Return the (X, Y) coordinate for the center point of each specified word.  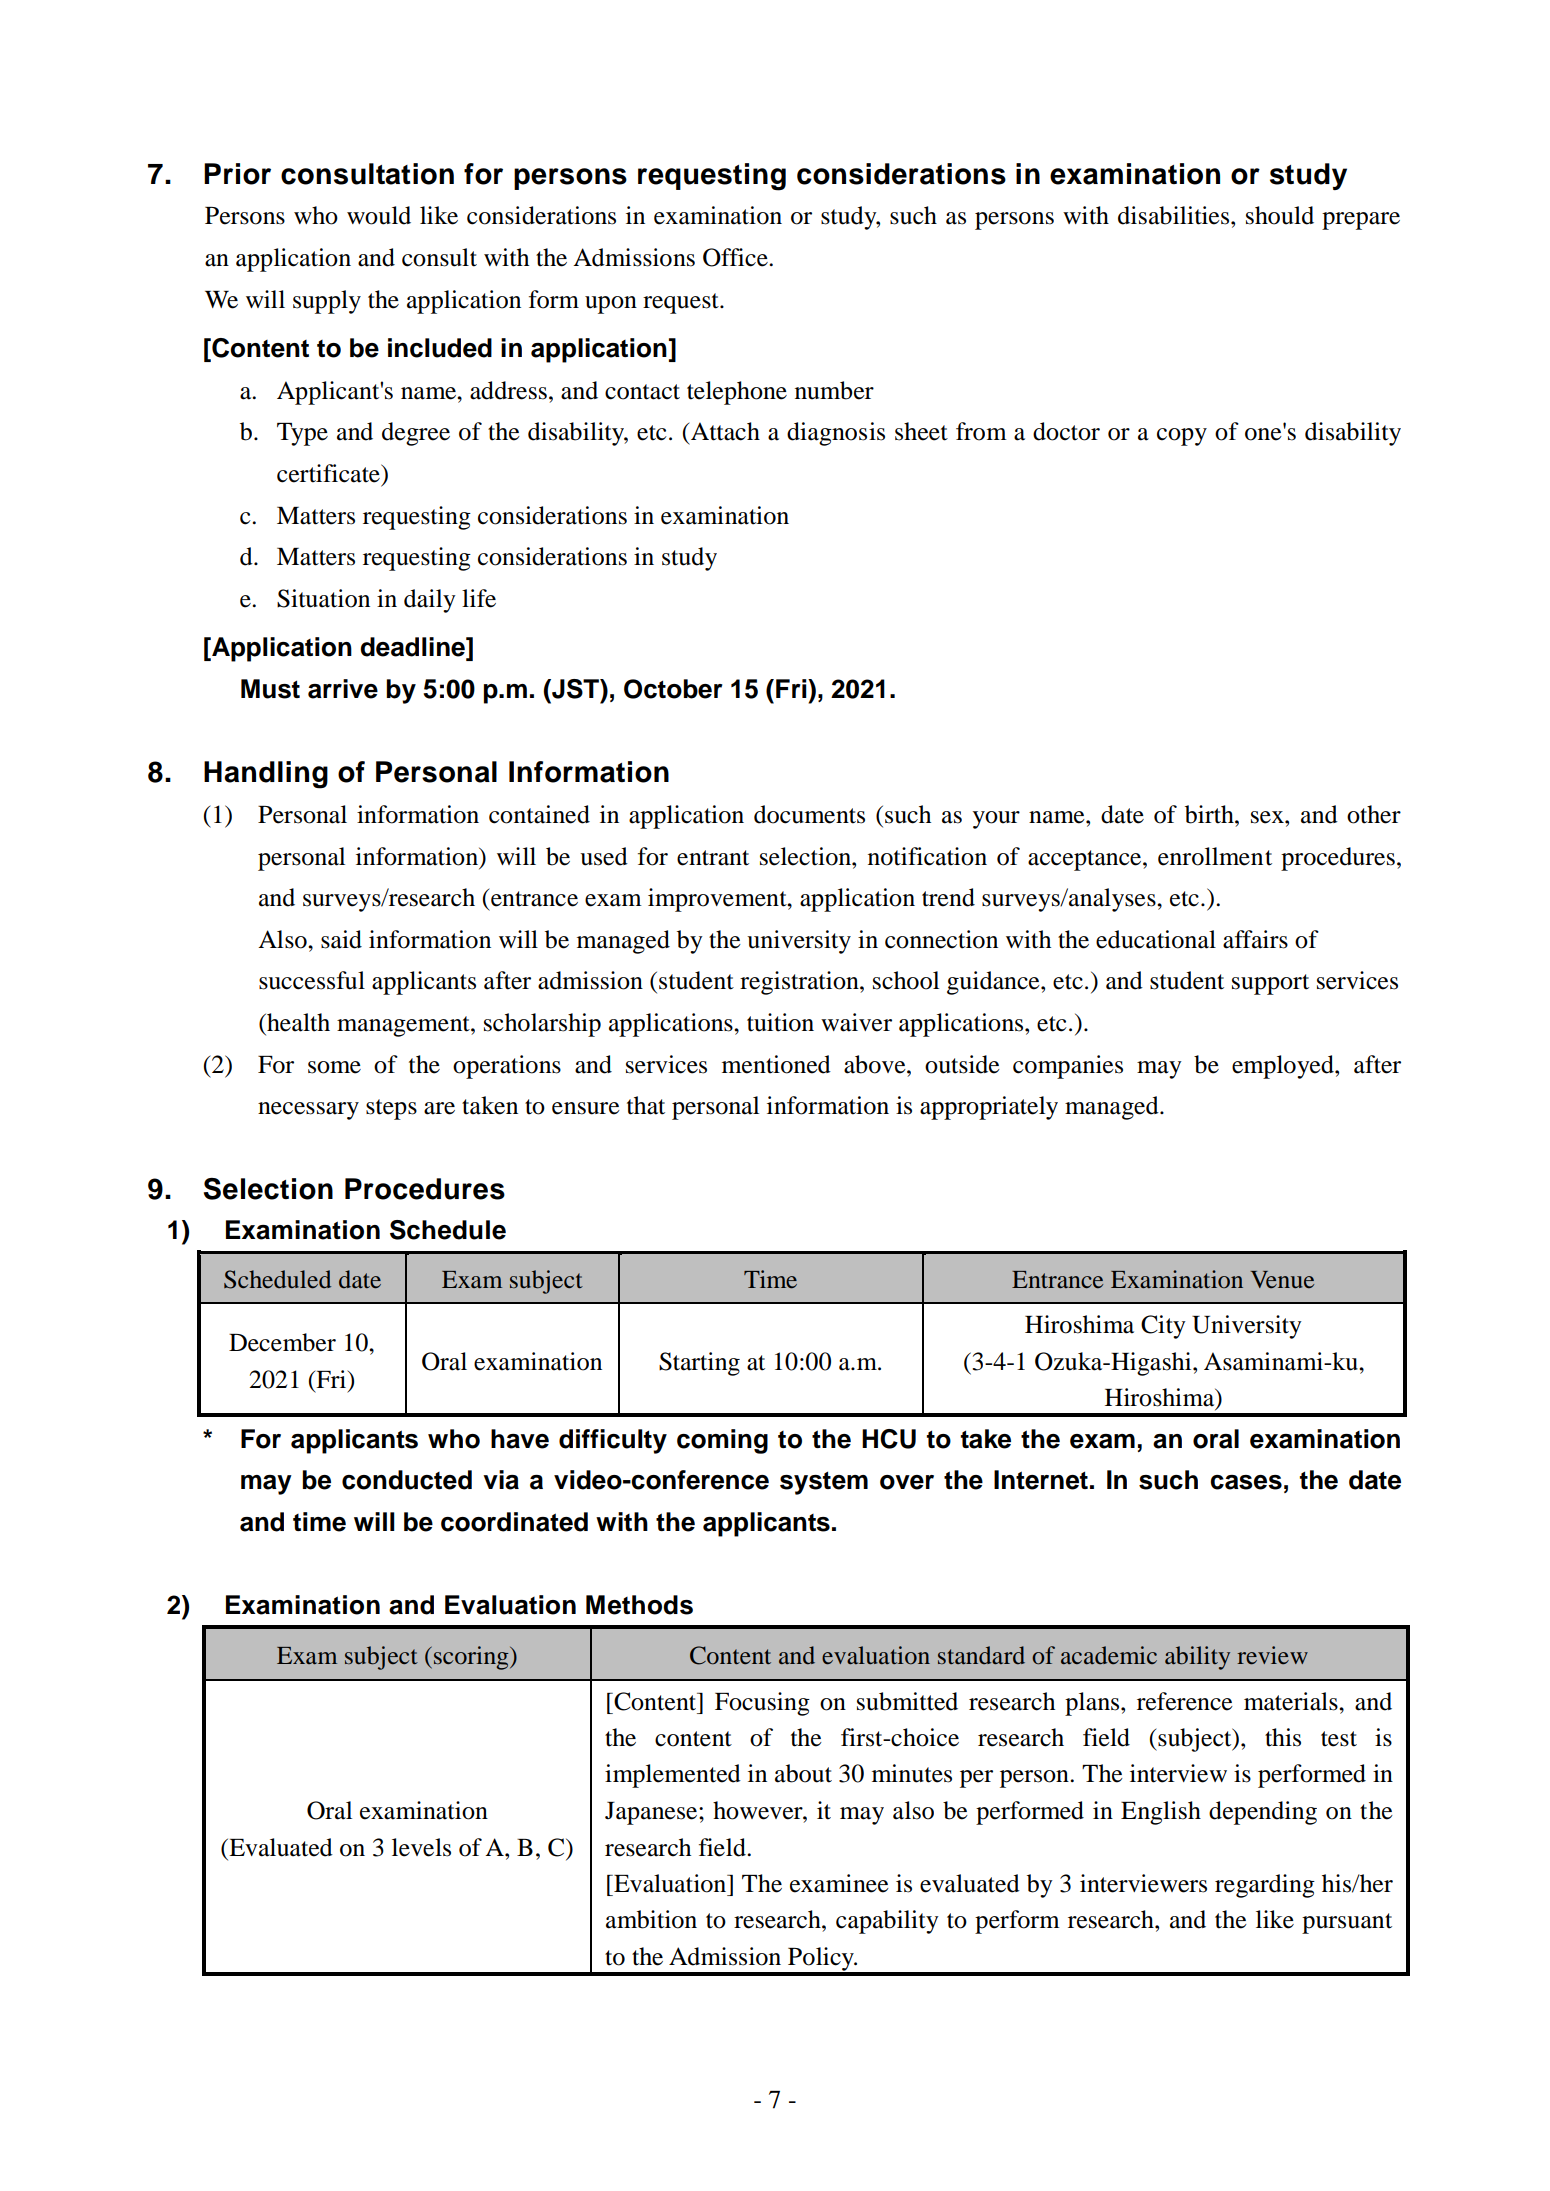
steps (391, 1109)
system (824, 1483)
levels (421, 1847)
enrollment (1215, 856)
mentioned (776, 1064)
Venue (1282, 1280)
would (379, 215)
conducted (407, 1480)
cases (1246, 1482)
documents (809, 814)
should (1280, 215)
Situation (323, 598)
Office (736, 257)
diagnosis (836, 434)
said (341, 939)
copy (1182, 437)
